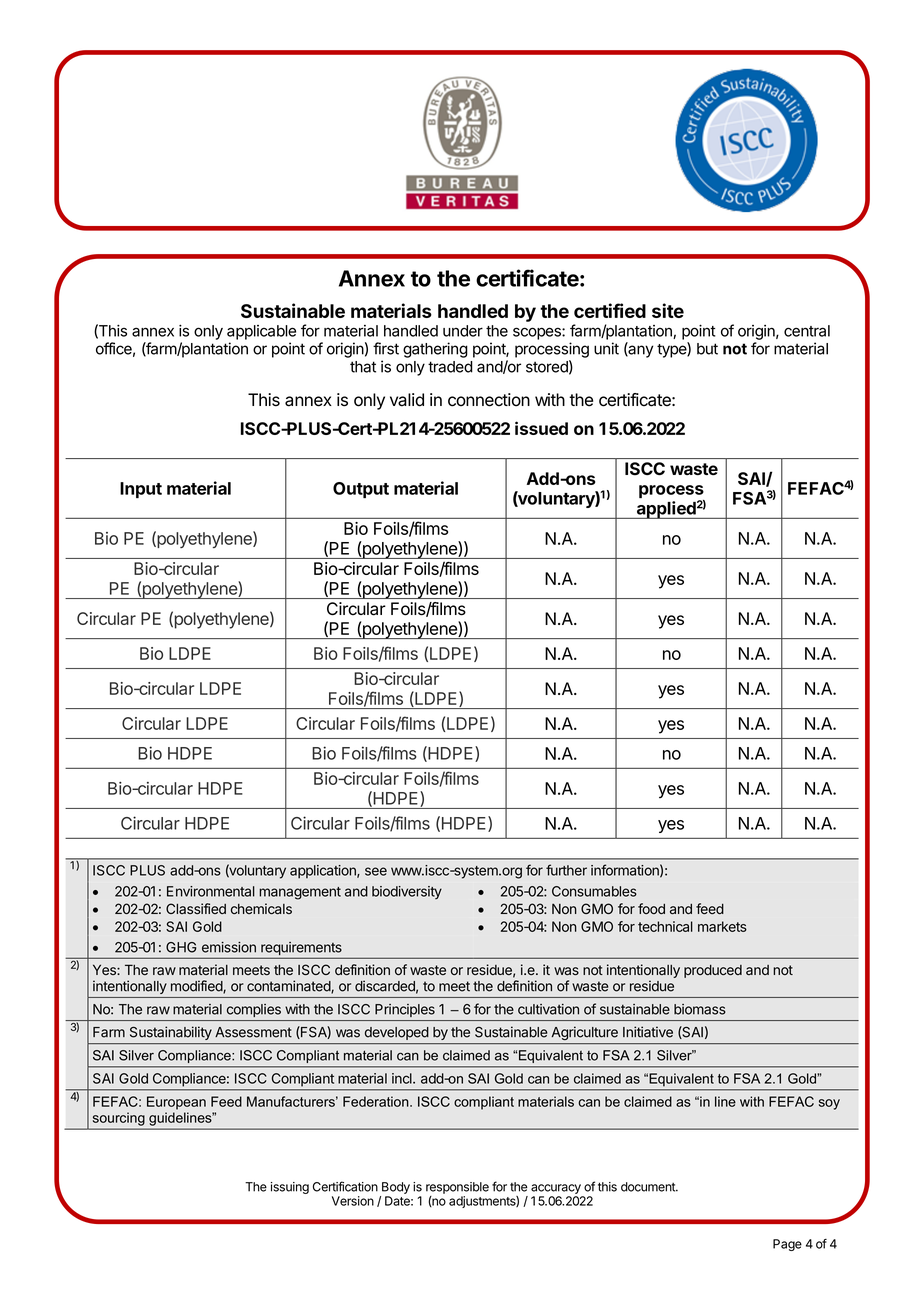  Describe the element at coordinates (361, 490) in the image. I see `Output` at that location.
